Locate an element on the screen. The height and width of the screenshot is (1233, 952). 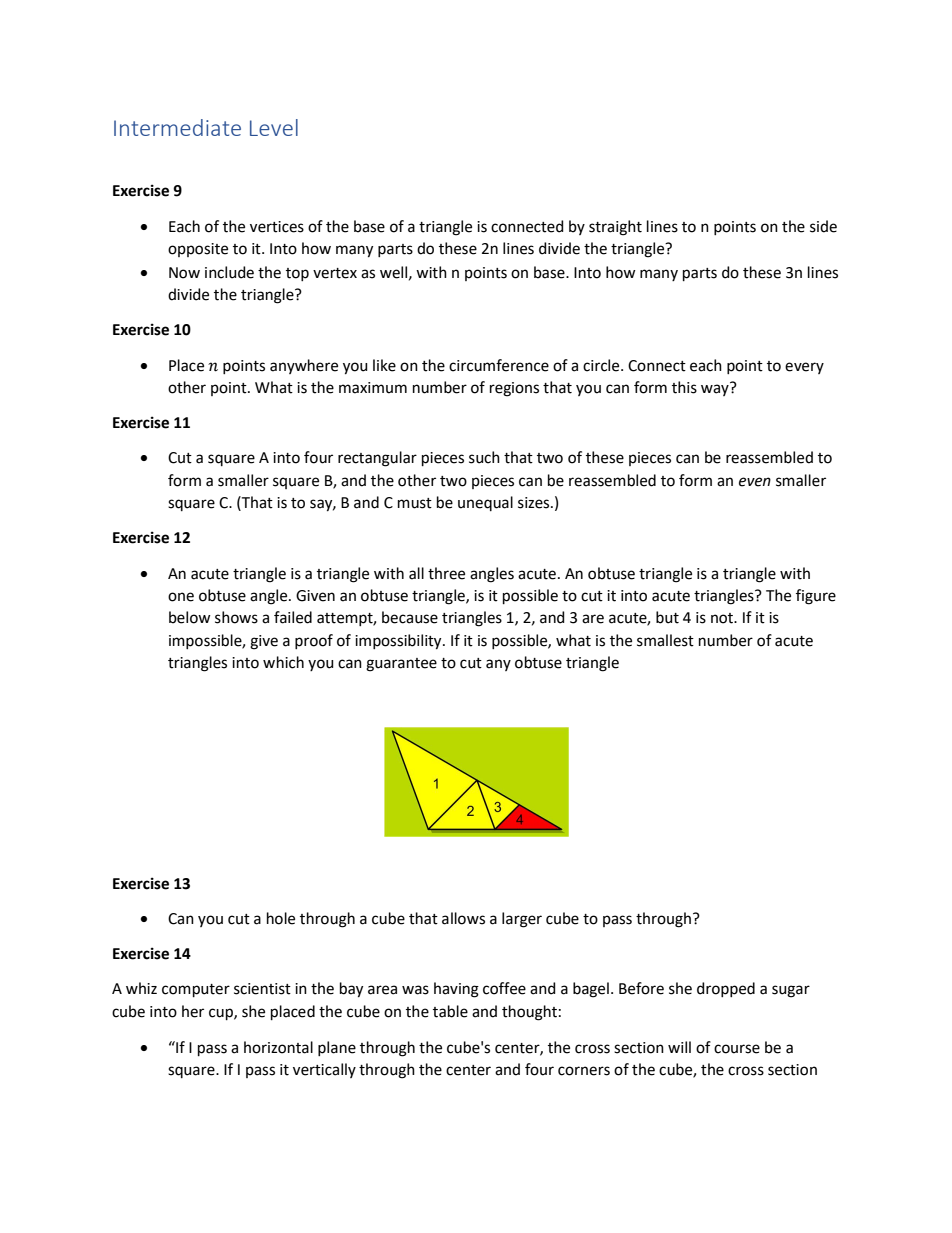
table is located at coordinates (450, 1011).
